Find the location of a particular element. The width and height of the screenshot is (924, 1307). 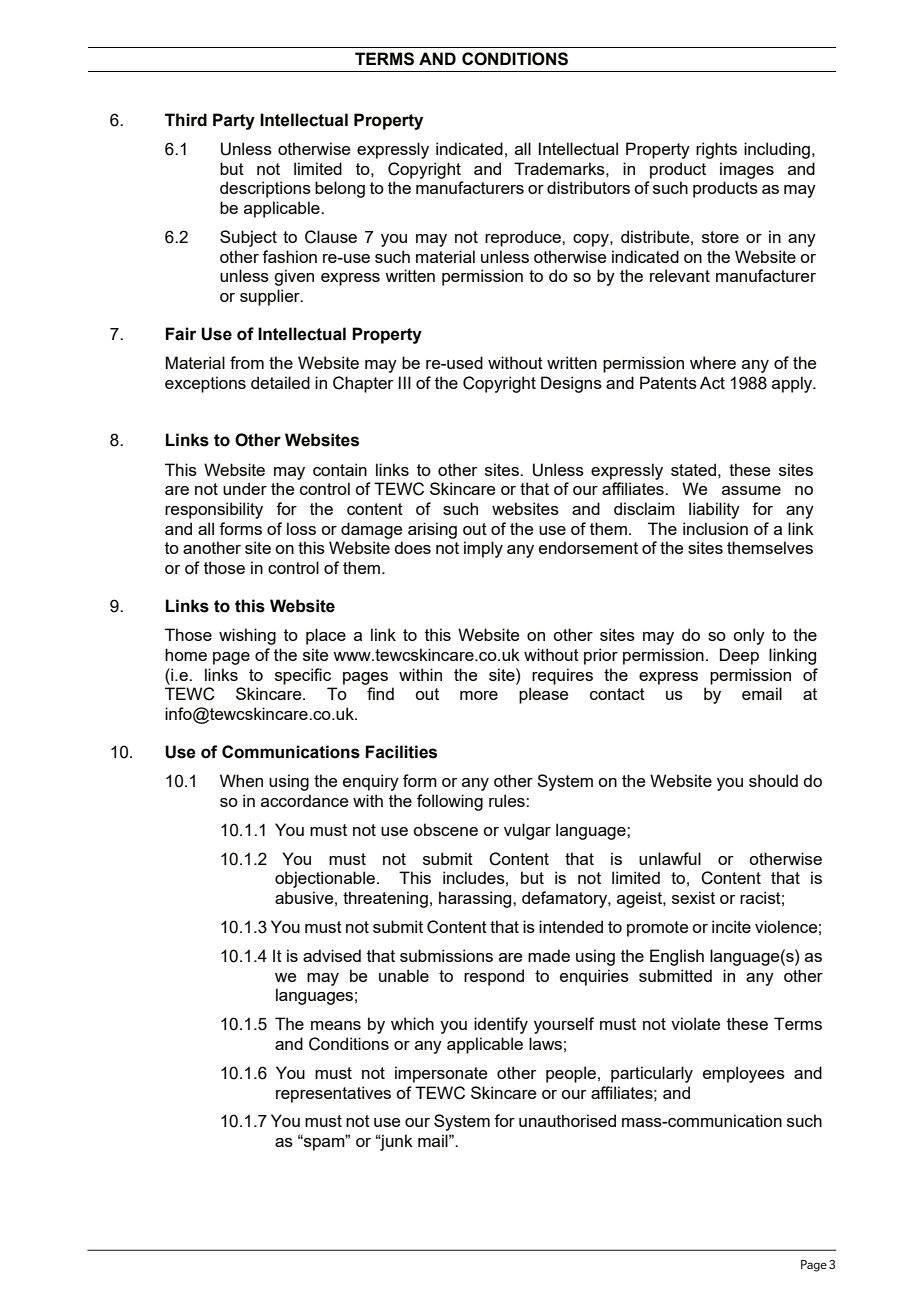

distributors is located at coordinates (588, 187).
